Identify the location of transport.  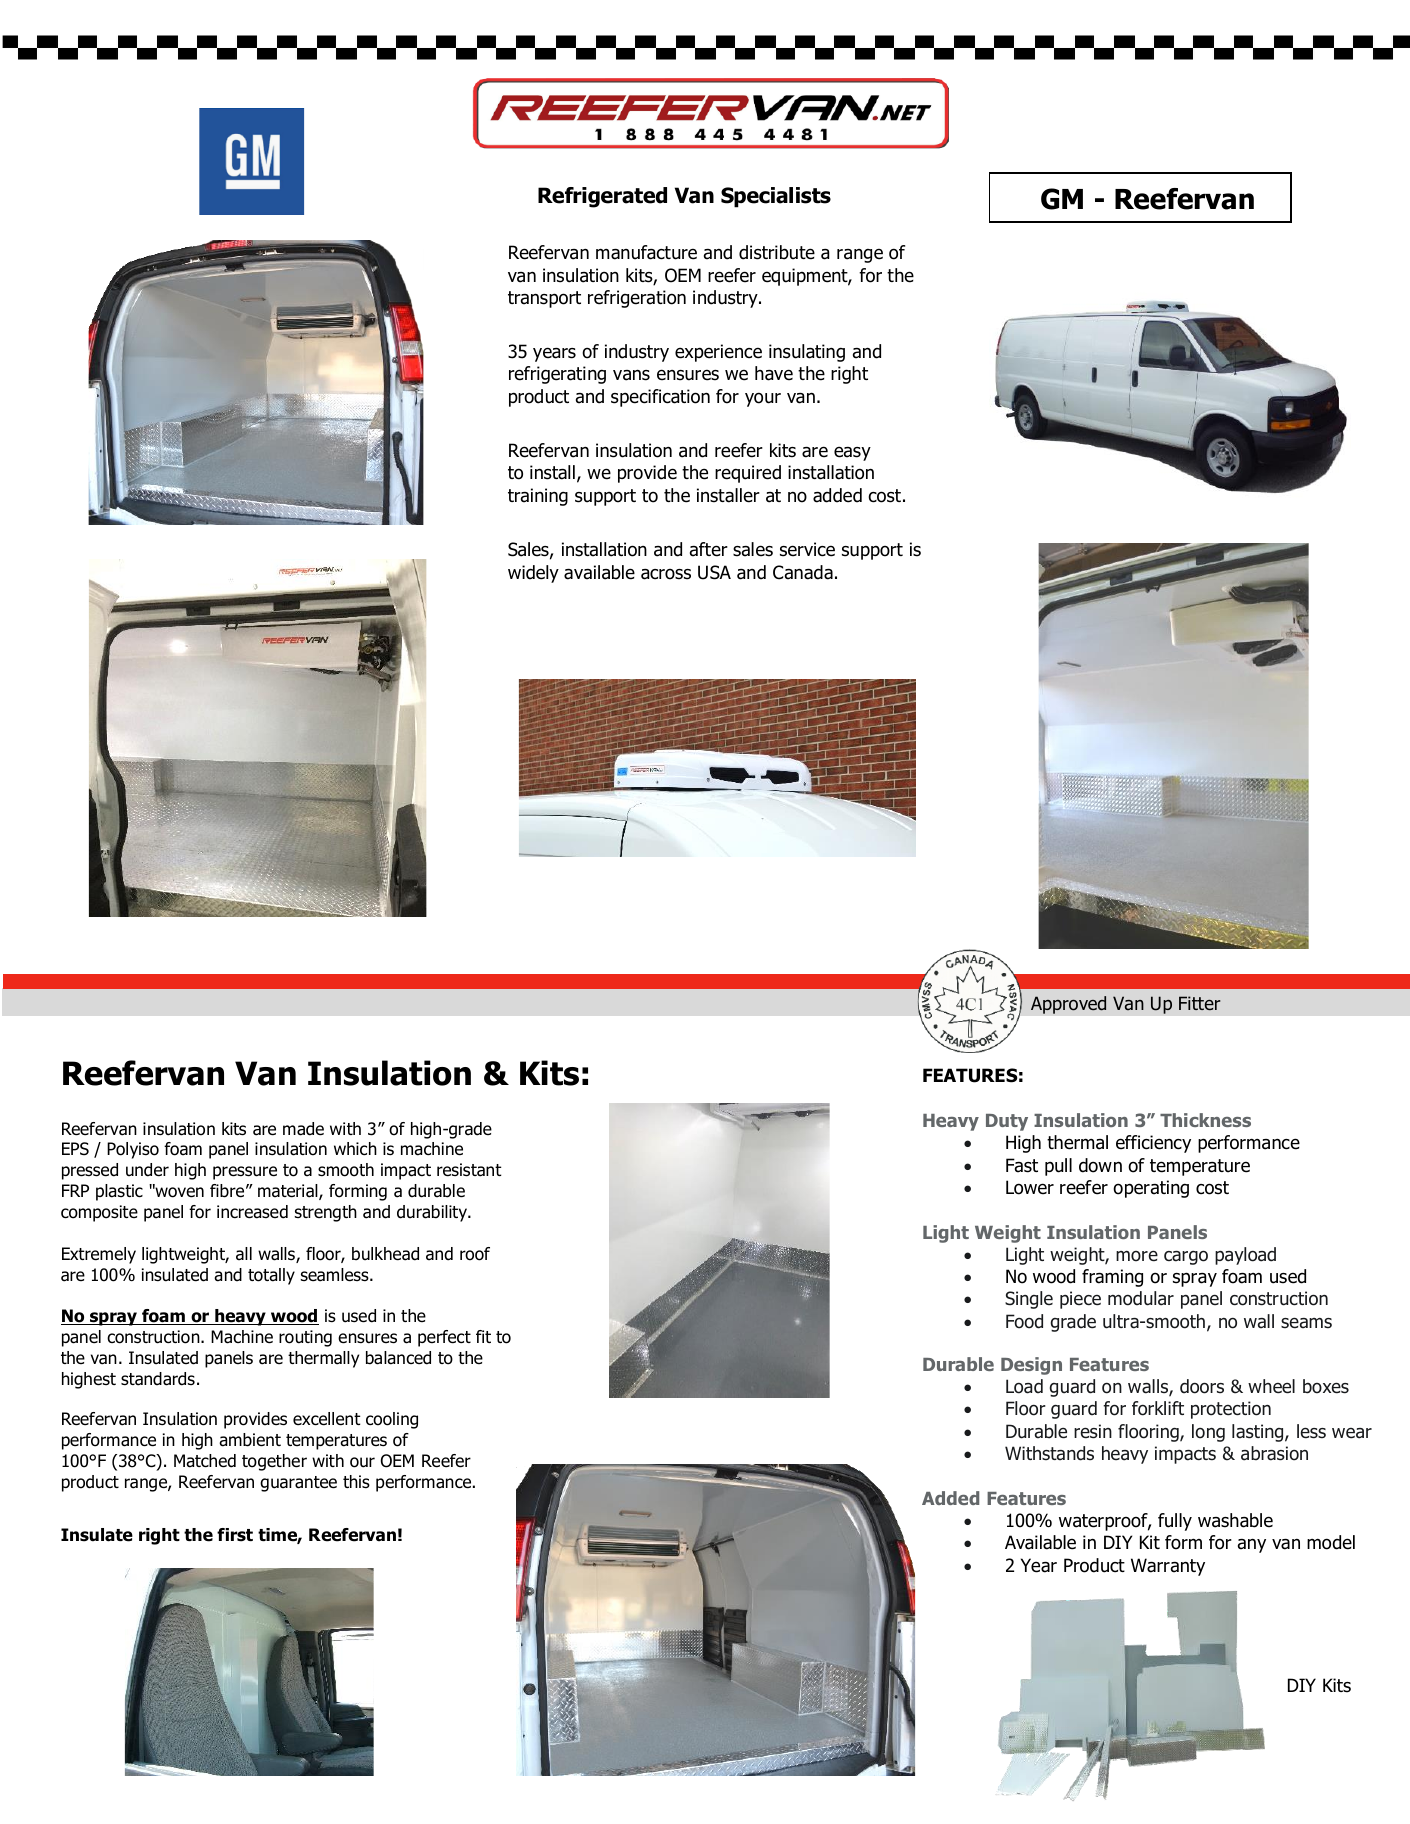
(544, 299).
